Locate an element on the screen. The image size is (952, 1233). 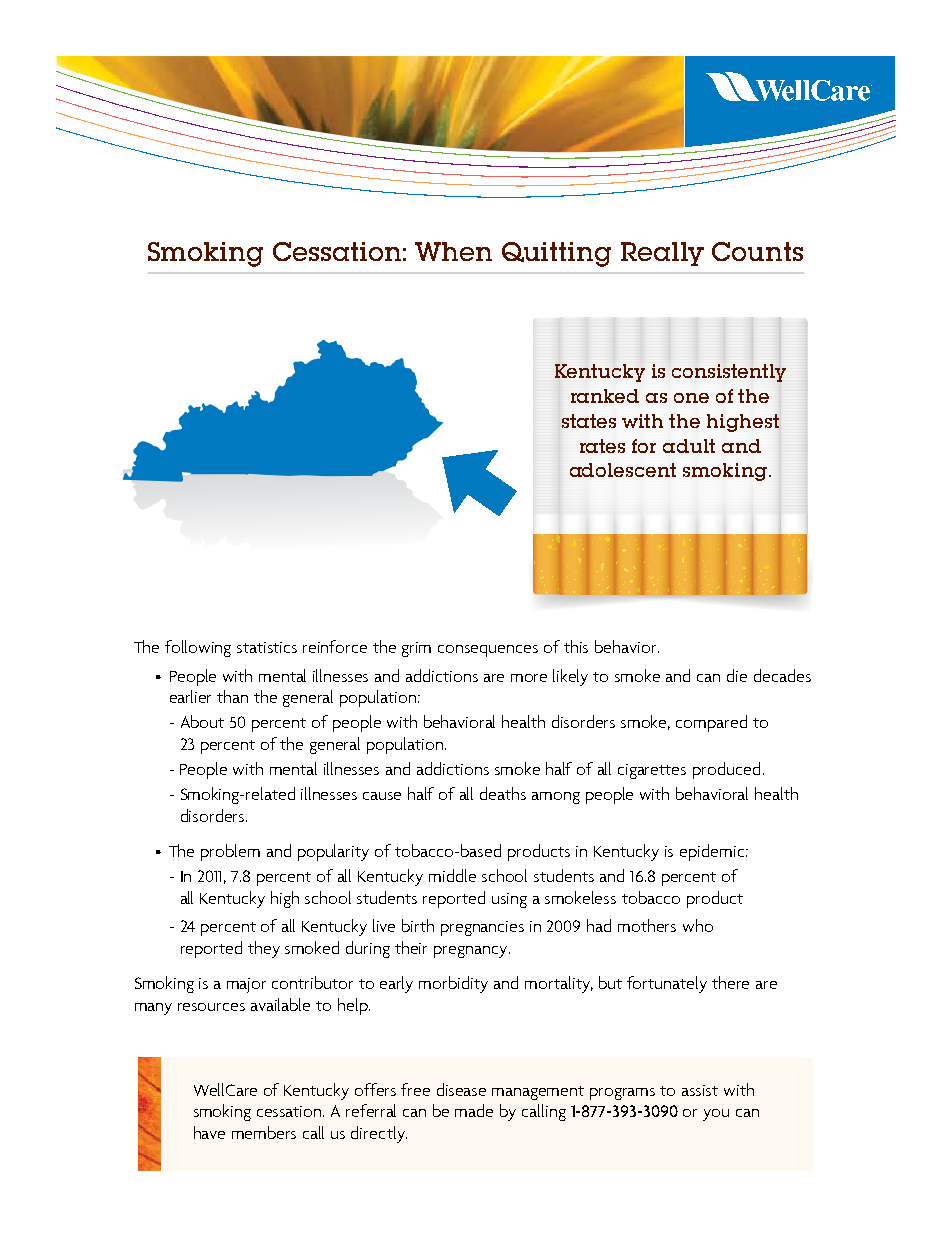
adolescent is located at coordinates (623, 470).
